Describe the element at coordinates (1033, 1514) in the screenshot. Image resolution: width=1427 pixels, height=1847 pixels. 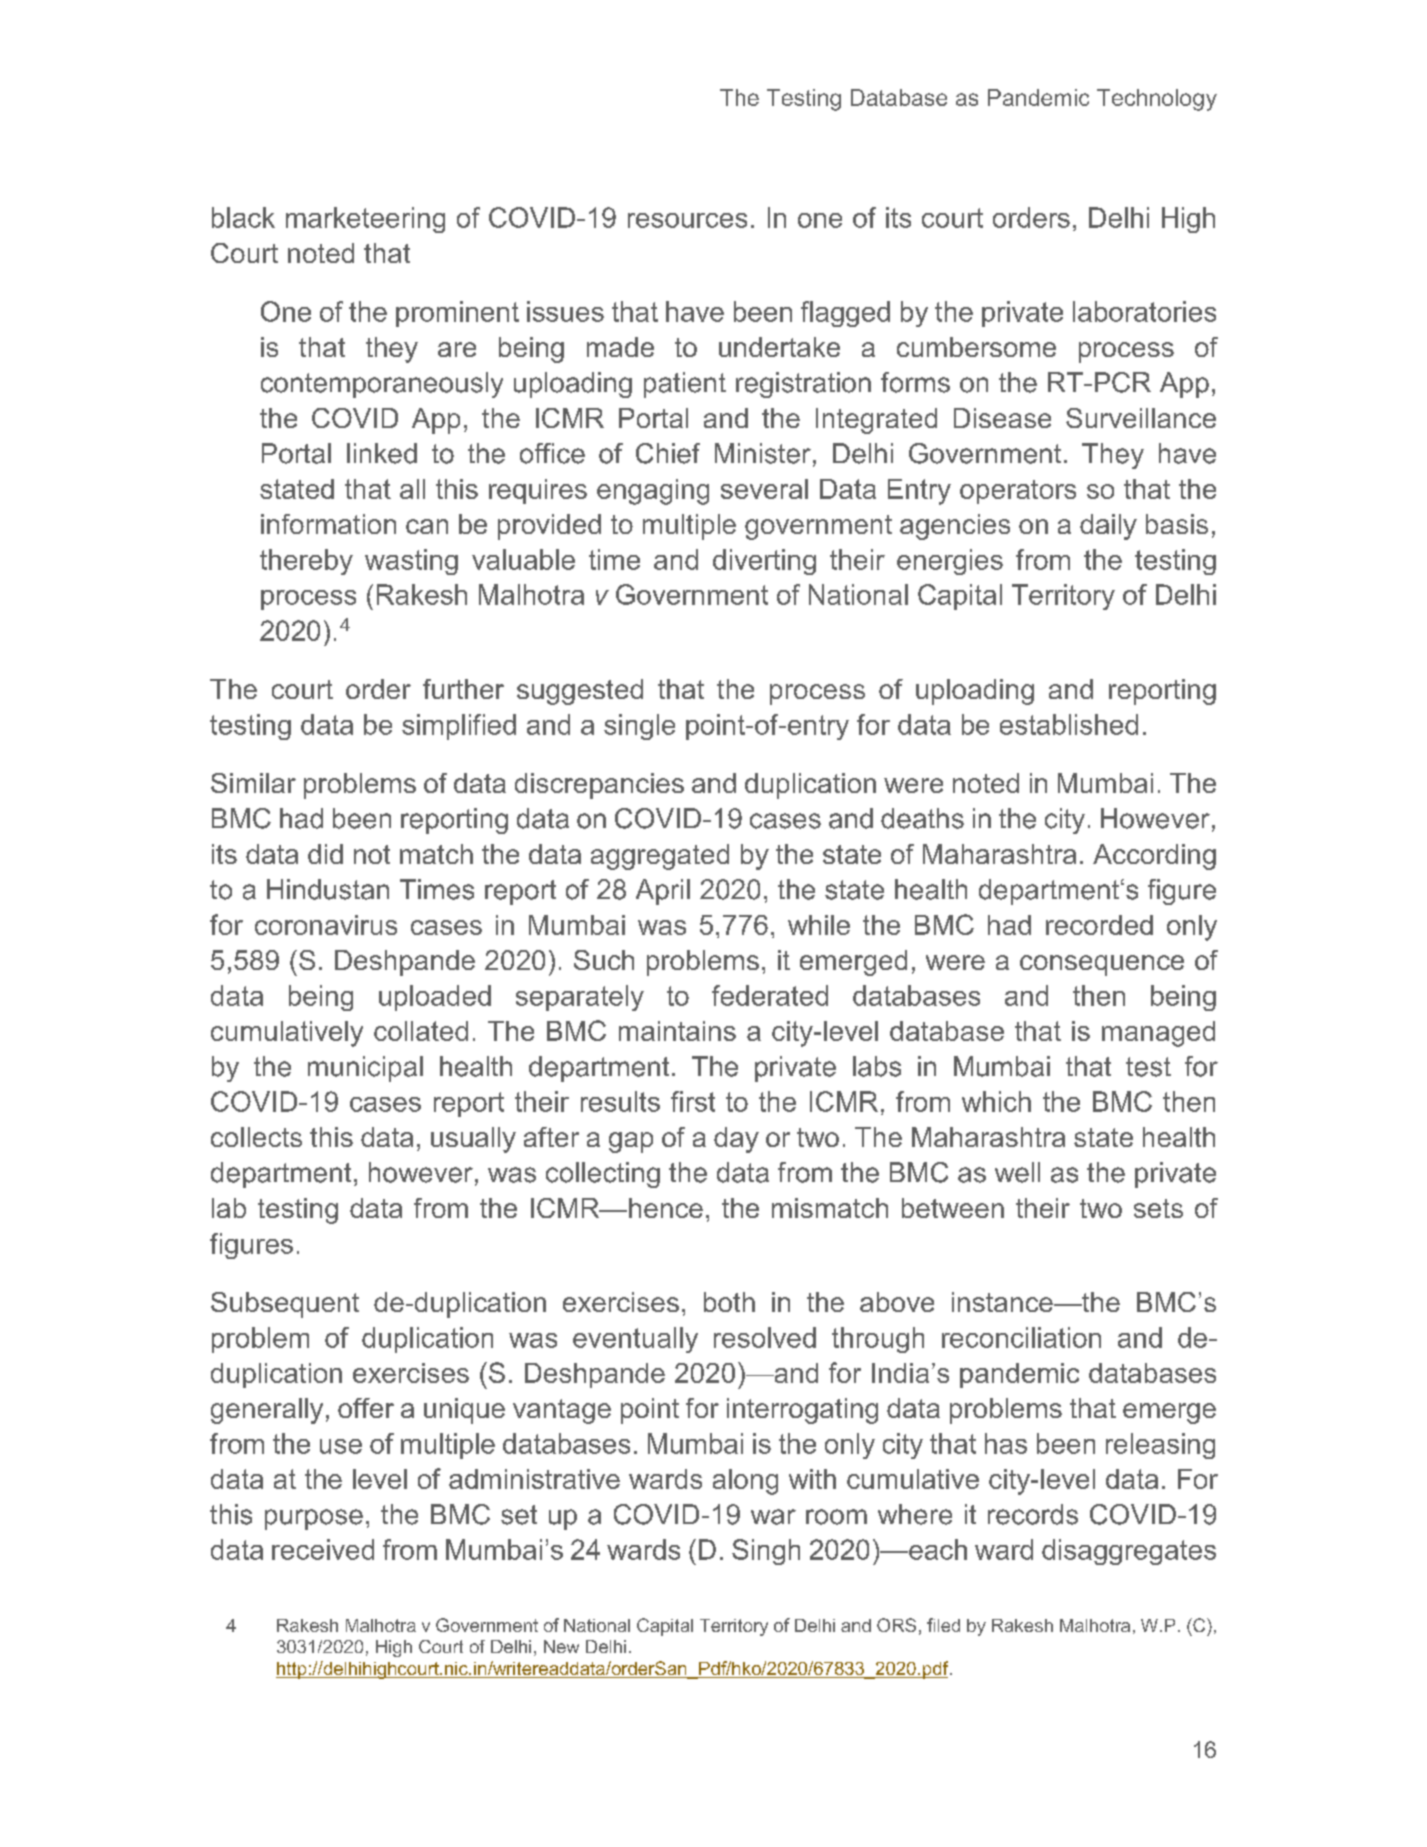
I see `records` at that location.
